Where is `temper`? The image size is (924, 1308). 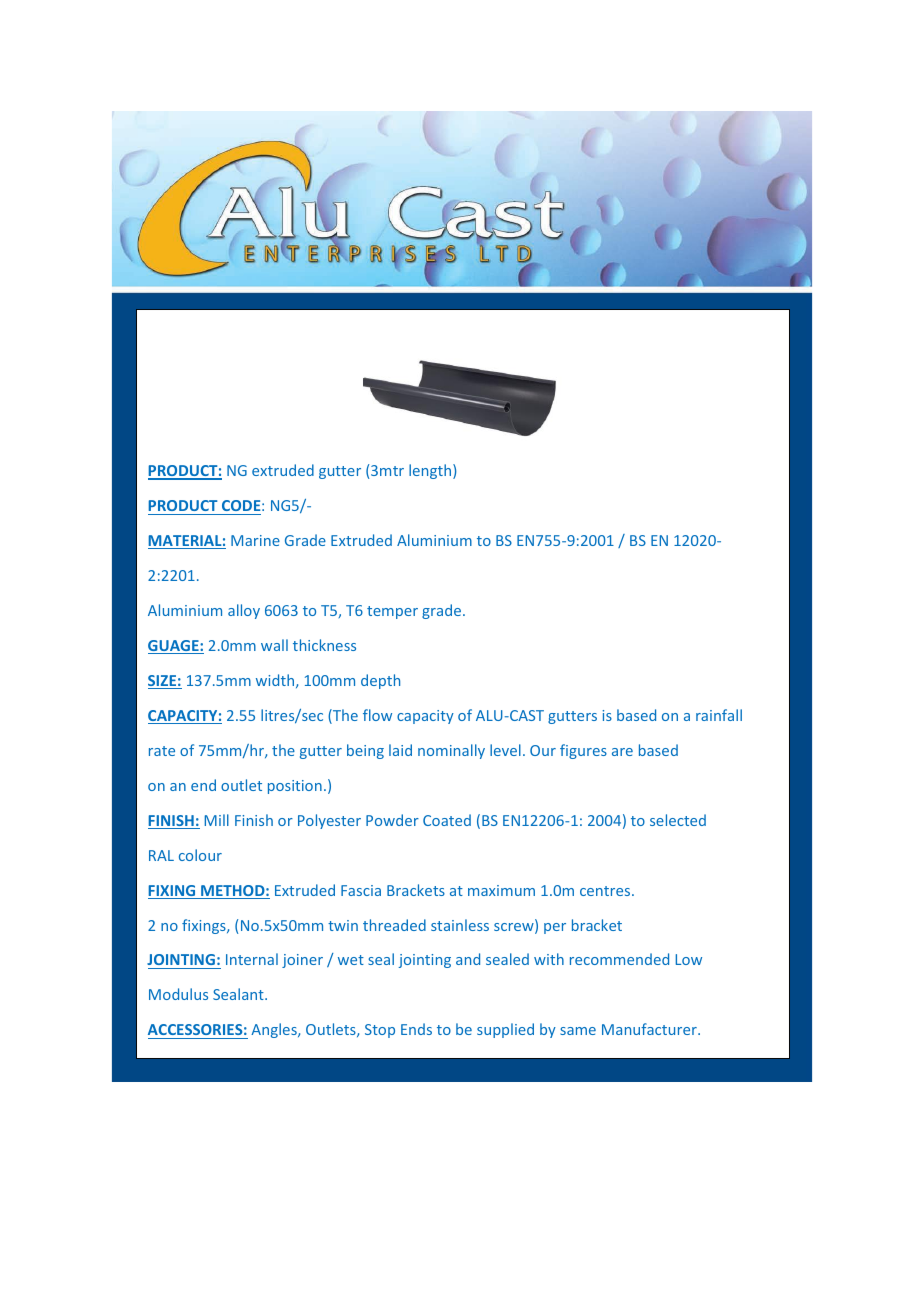 temper is located at coordinates (392, 612).
